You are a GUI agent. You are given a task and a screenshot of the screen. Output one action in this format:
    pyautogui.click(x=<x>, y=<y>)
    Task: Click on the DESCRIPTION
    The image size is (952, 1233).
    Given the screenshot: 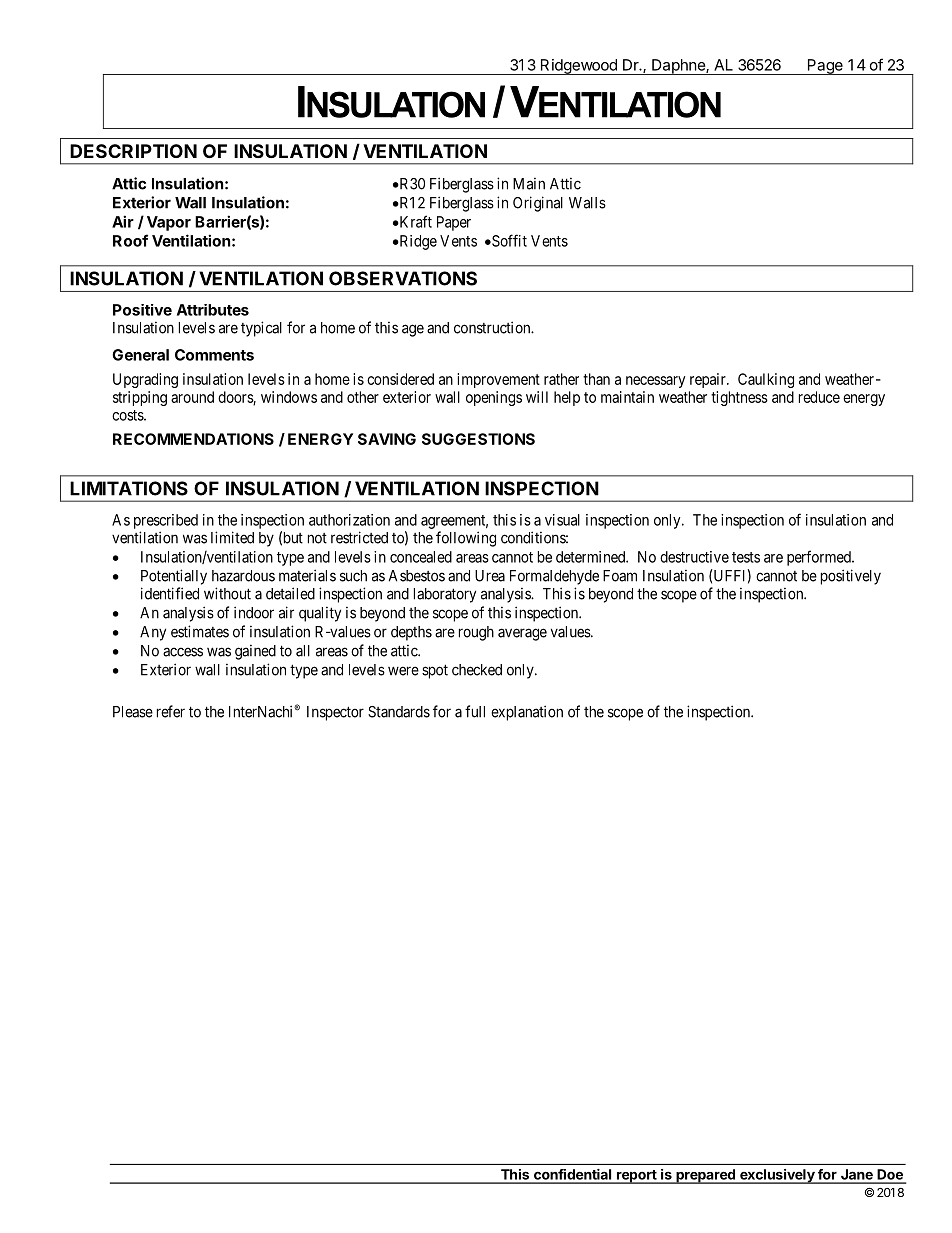 What is the action you would take?
    pyautogui.click(x=133, y=151)
